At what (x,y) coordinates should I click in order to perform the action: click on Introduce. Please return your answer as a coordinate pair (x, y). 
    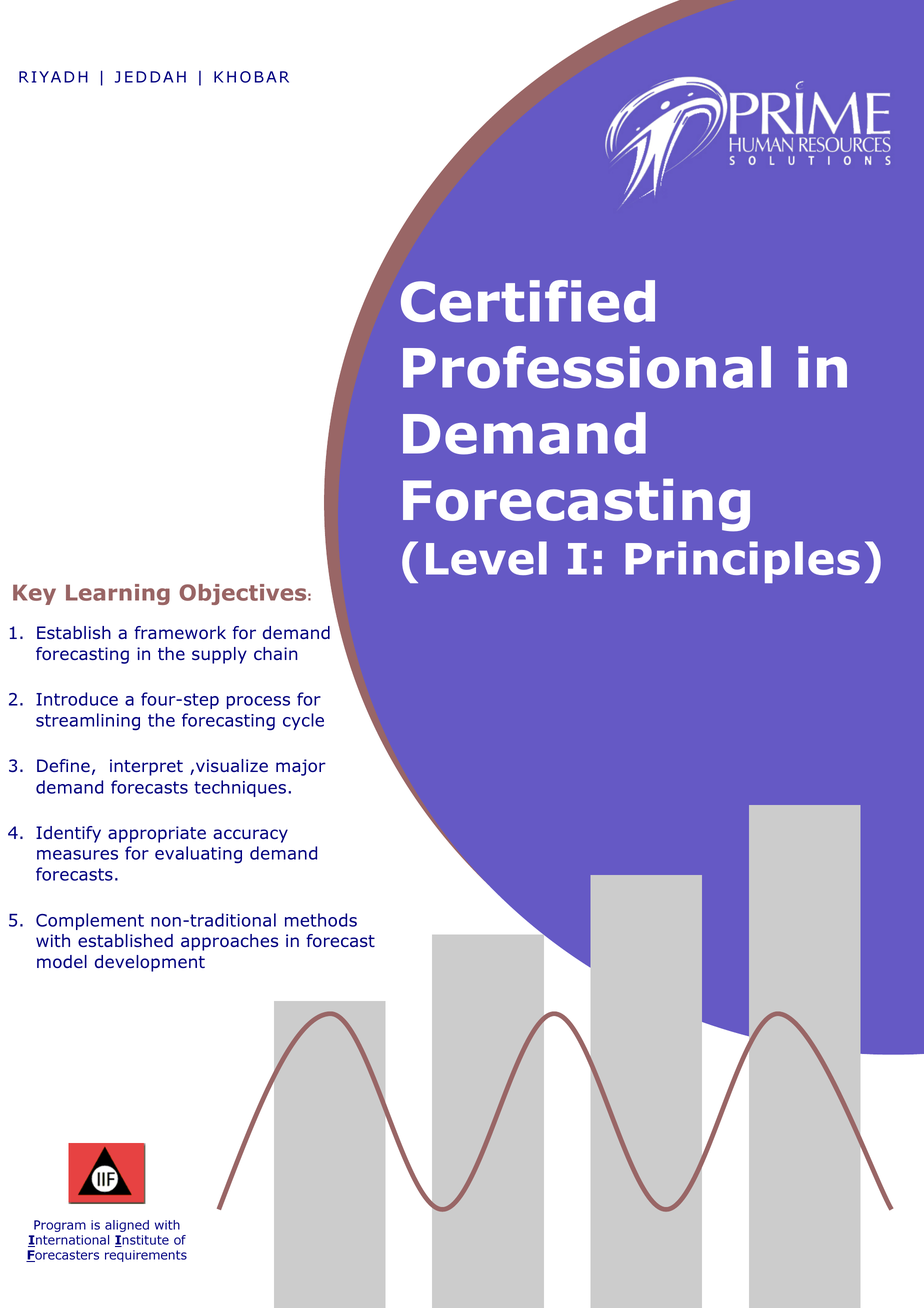
    Looking at the image, I should click on (77, 699).
